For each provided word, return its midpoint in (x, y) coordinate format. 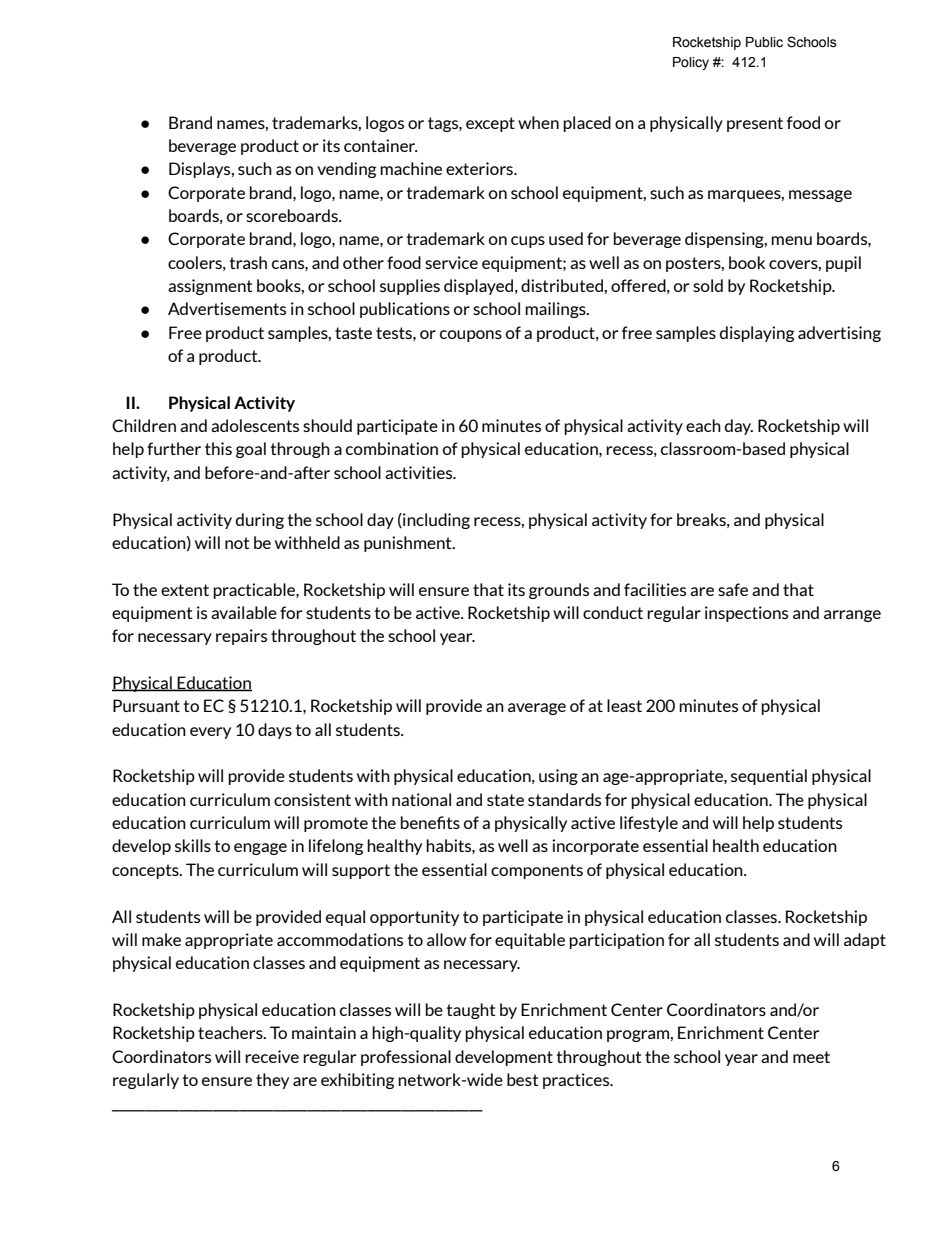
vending (346, 170)
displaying (757, 334)
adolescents (255, 425)
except (490, 124)
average (537, 709)
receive (272, 1056)
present (755, 124)
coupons (471, 336)
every (210, 733)
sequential (769, 777)
